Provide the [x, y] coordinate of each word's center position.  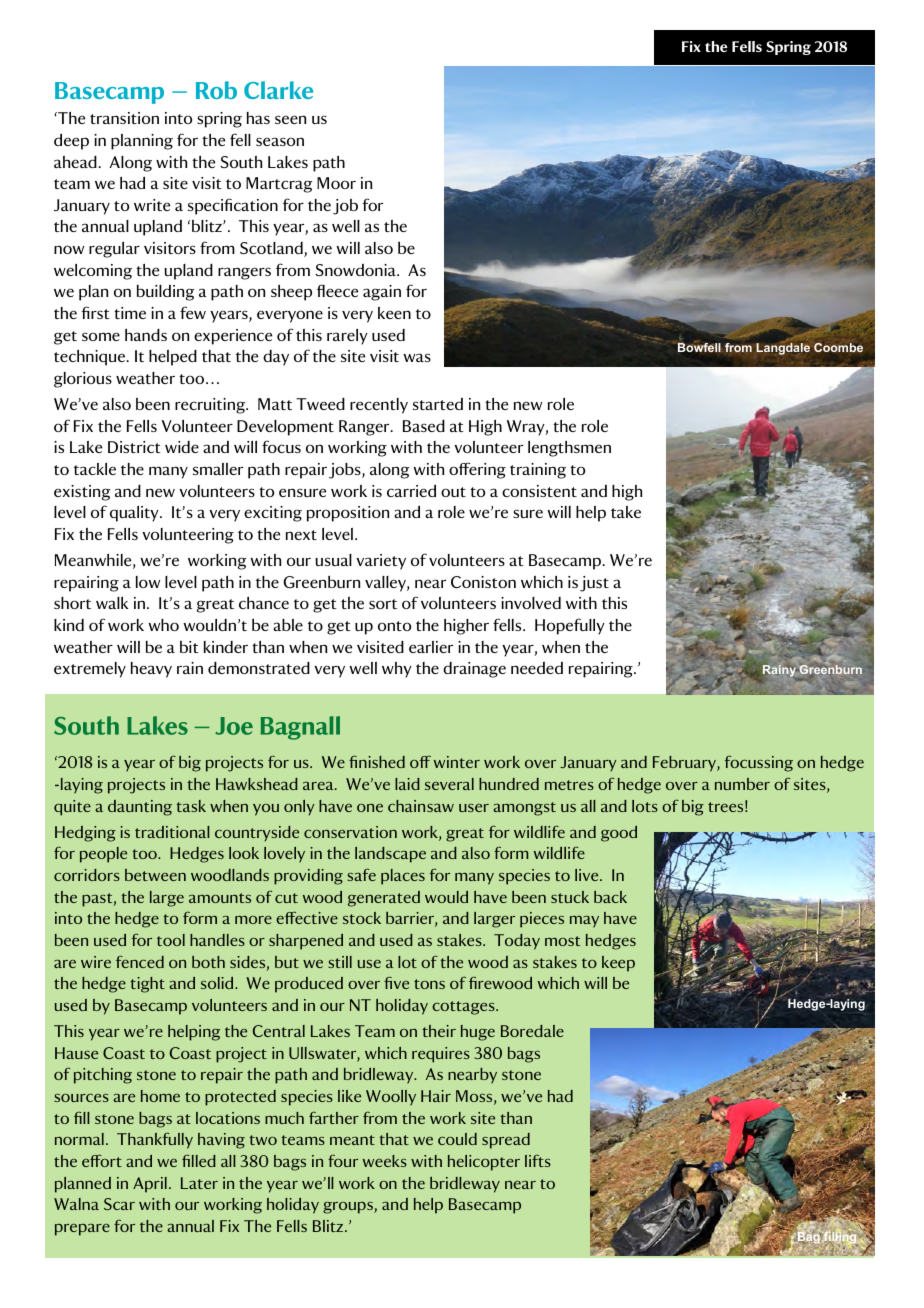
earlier [431, 647]
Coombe [838, 347]
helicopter [484, 1163]
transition [124, 118]
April [150, 1185]
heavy [151, 670]
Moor [336, 183]
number [742, 784]
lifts [538, 1160]
